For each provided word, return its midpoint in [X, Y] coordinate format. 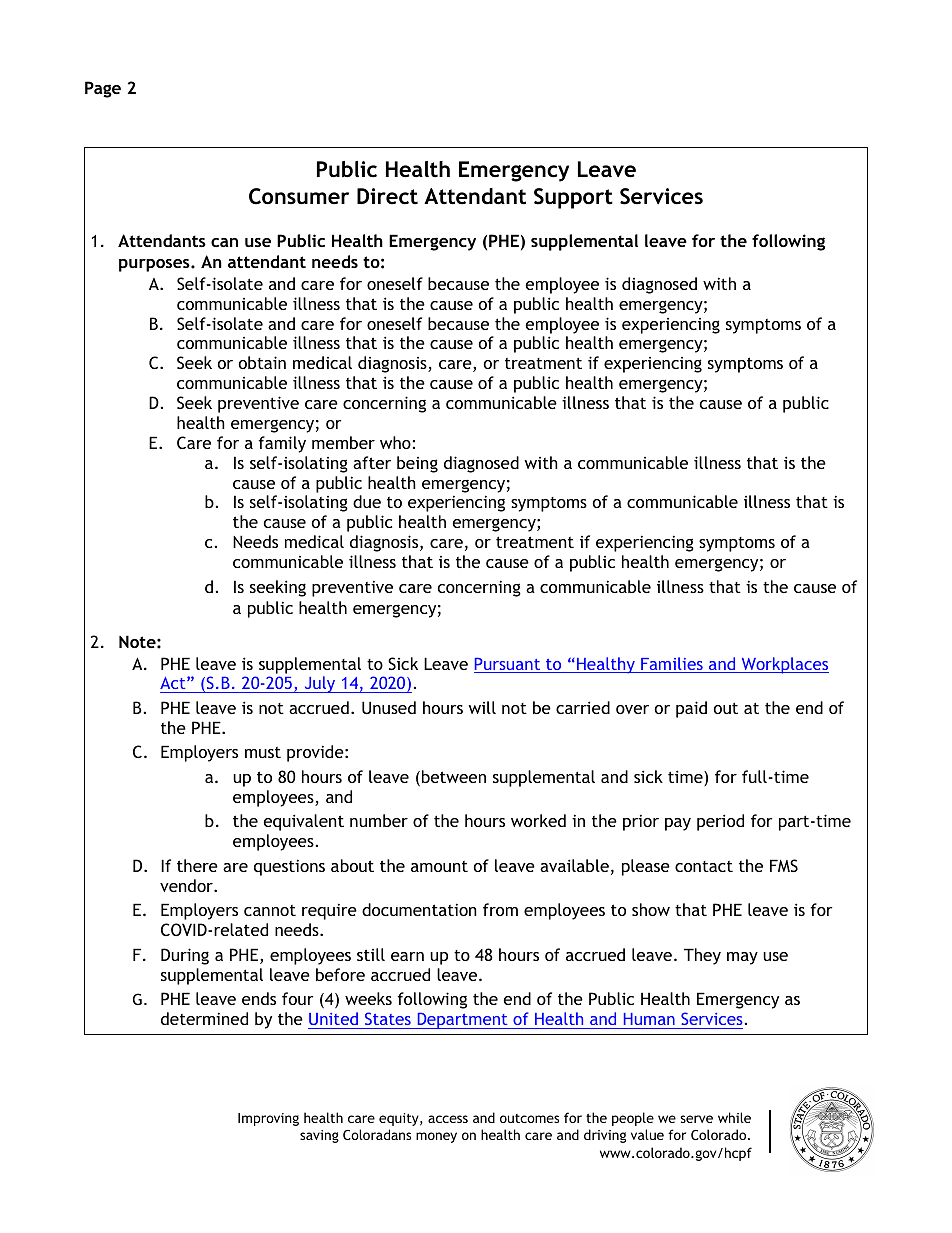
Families [672, 665]
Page [103, 89]
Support [573, 198]
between [452, 778]
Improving [268, 1119]
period [720, 822]
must [263, 752]
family [282, 444]
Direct [387, 196]
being [417, 464]
